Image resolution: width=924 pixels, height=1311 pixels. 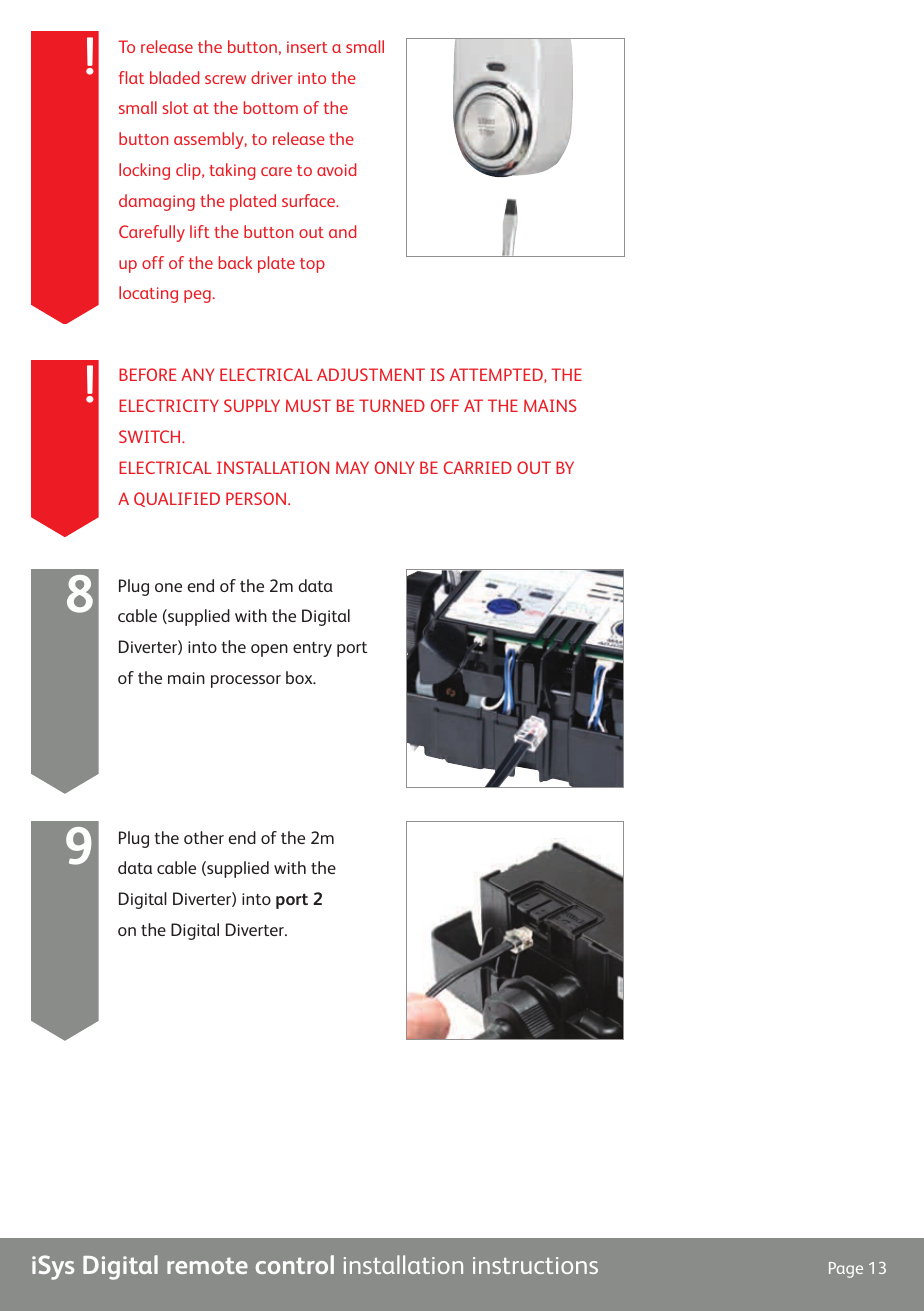 What do you see at coordinates (497, 375) in the document?
I see `ATTEMPTED` at bounding box center [497, 375].
